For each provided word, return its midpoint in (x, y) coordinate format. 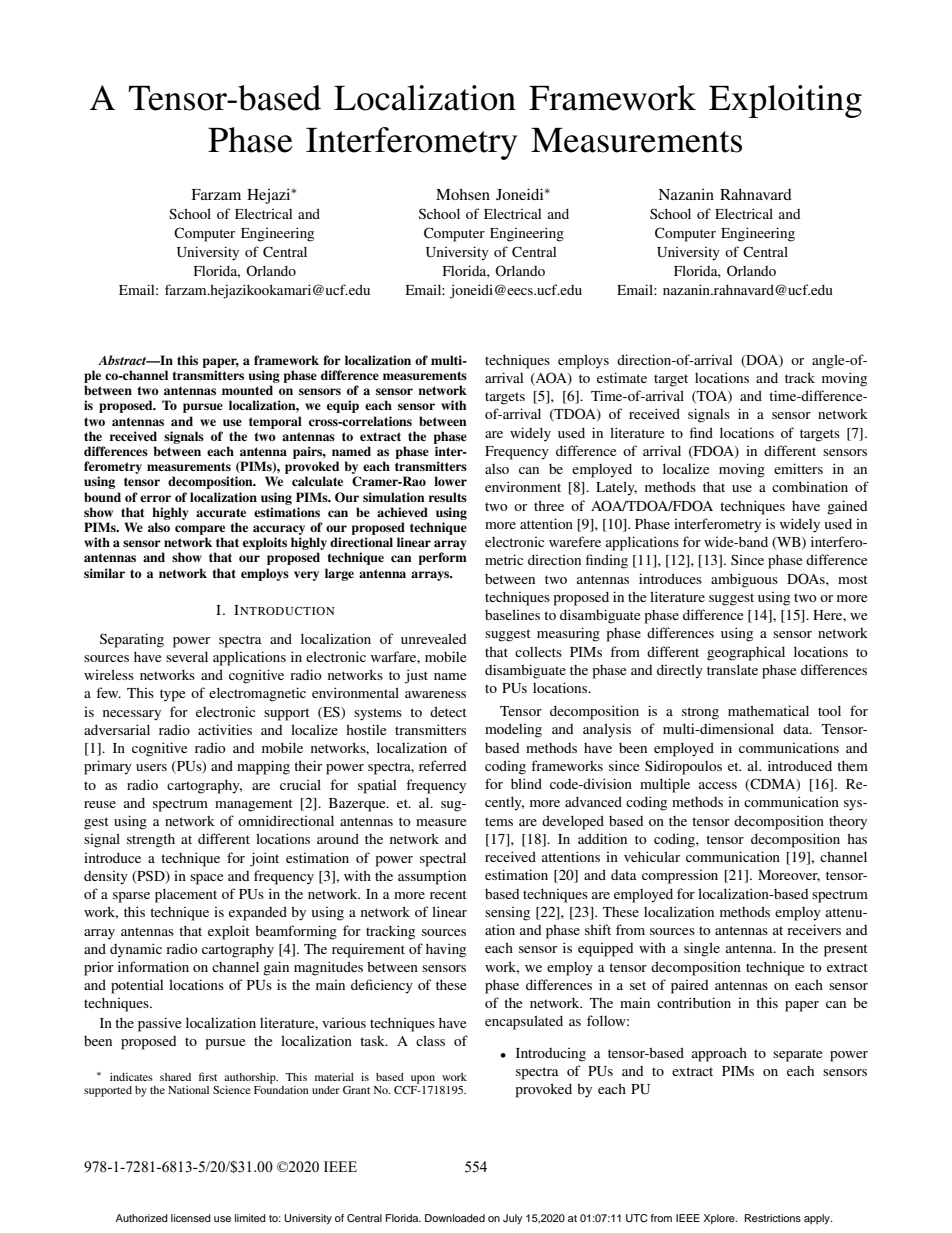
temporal (275, 422)
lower (450, 481)
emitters (798, 468)
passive (159, 1024)
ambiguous (744, 580)
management (254, 805)
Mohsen (463, 194)
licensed (191, 1218)
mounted (247, 390)
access (718, 785)
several (187, 656)
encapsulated (524, 1022)
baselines (512, 614)
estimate (622, 377)
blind (526, 783)
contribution (694, 1002)
